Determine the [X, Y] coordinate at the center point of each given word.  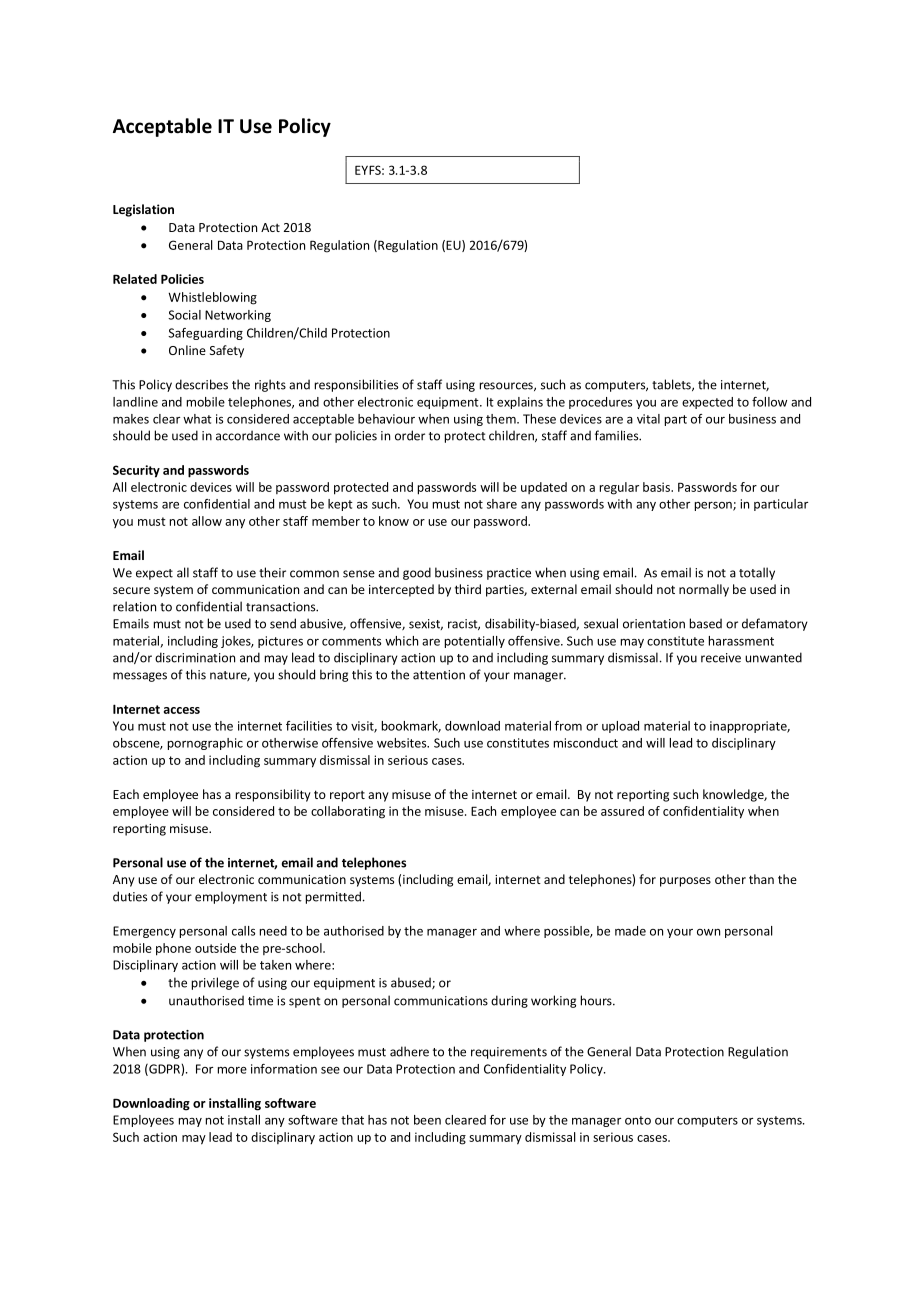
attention [439, 675]
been [427, 1120]
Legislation [143, 210]
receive [721, 658]
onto [638, 1120]
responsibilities [356, 385]
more [232, 1070]
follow [769, 402]
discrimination [195, 657]
